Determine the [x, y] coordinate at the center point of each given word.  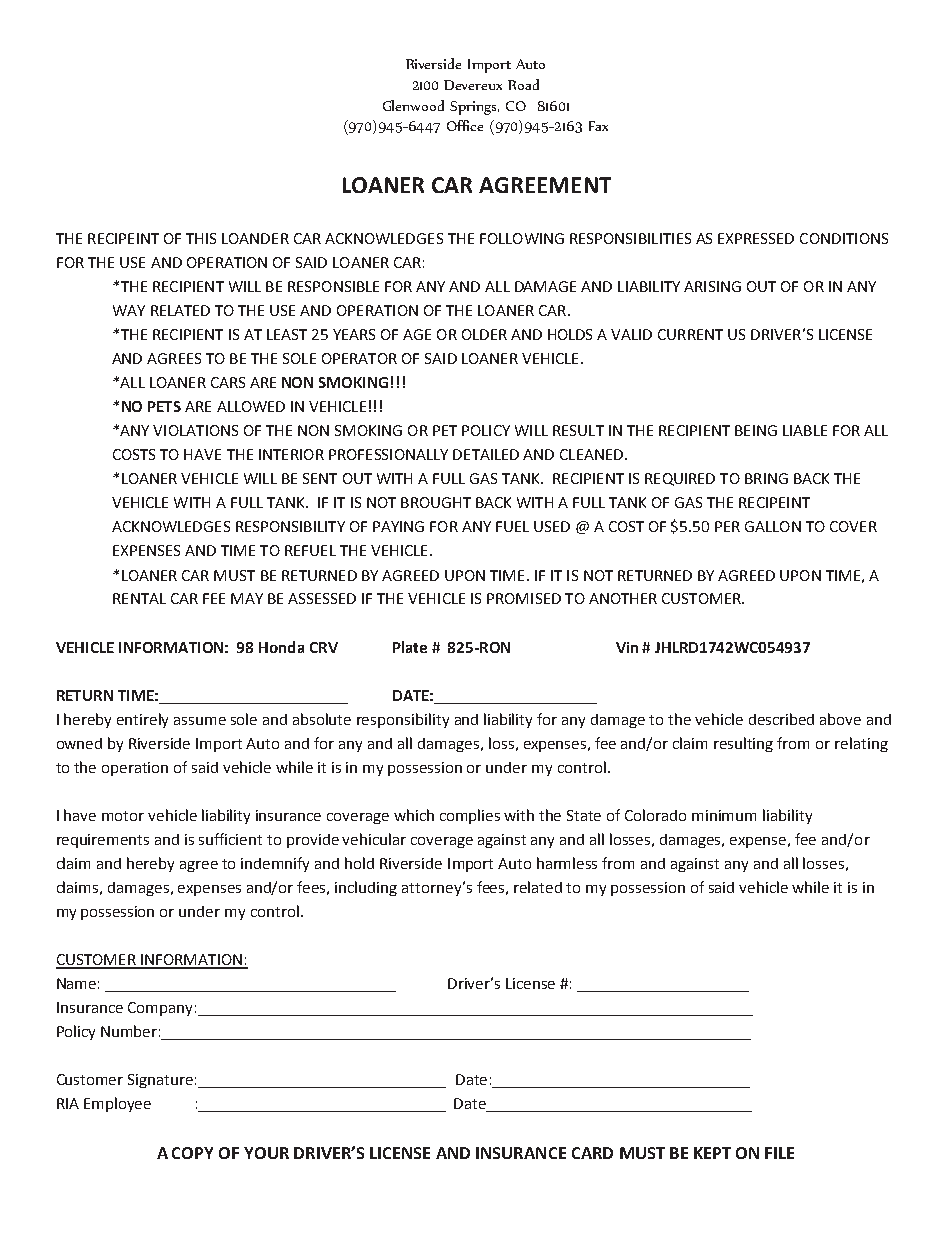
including [366, 888]
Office [465, 125]
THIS [201, 238]
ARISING [712, 286]
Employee [117, 1104]
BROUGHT [436, 502]
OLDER [484, 334]
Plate [410, 647]
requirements [103, 841]
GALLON [773, 526]
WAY [129, 310]
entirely [142, 720]
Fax [598, 126]
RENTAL [139, 598]
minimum [724, 815]
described [781, 719]
